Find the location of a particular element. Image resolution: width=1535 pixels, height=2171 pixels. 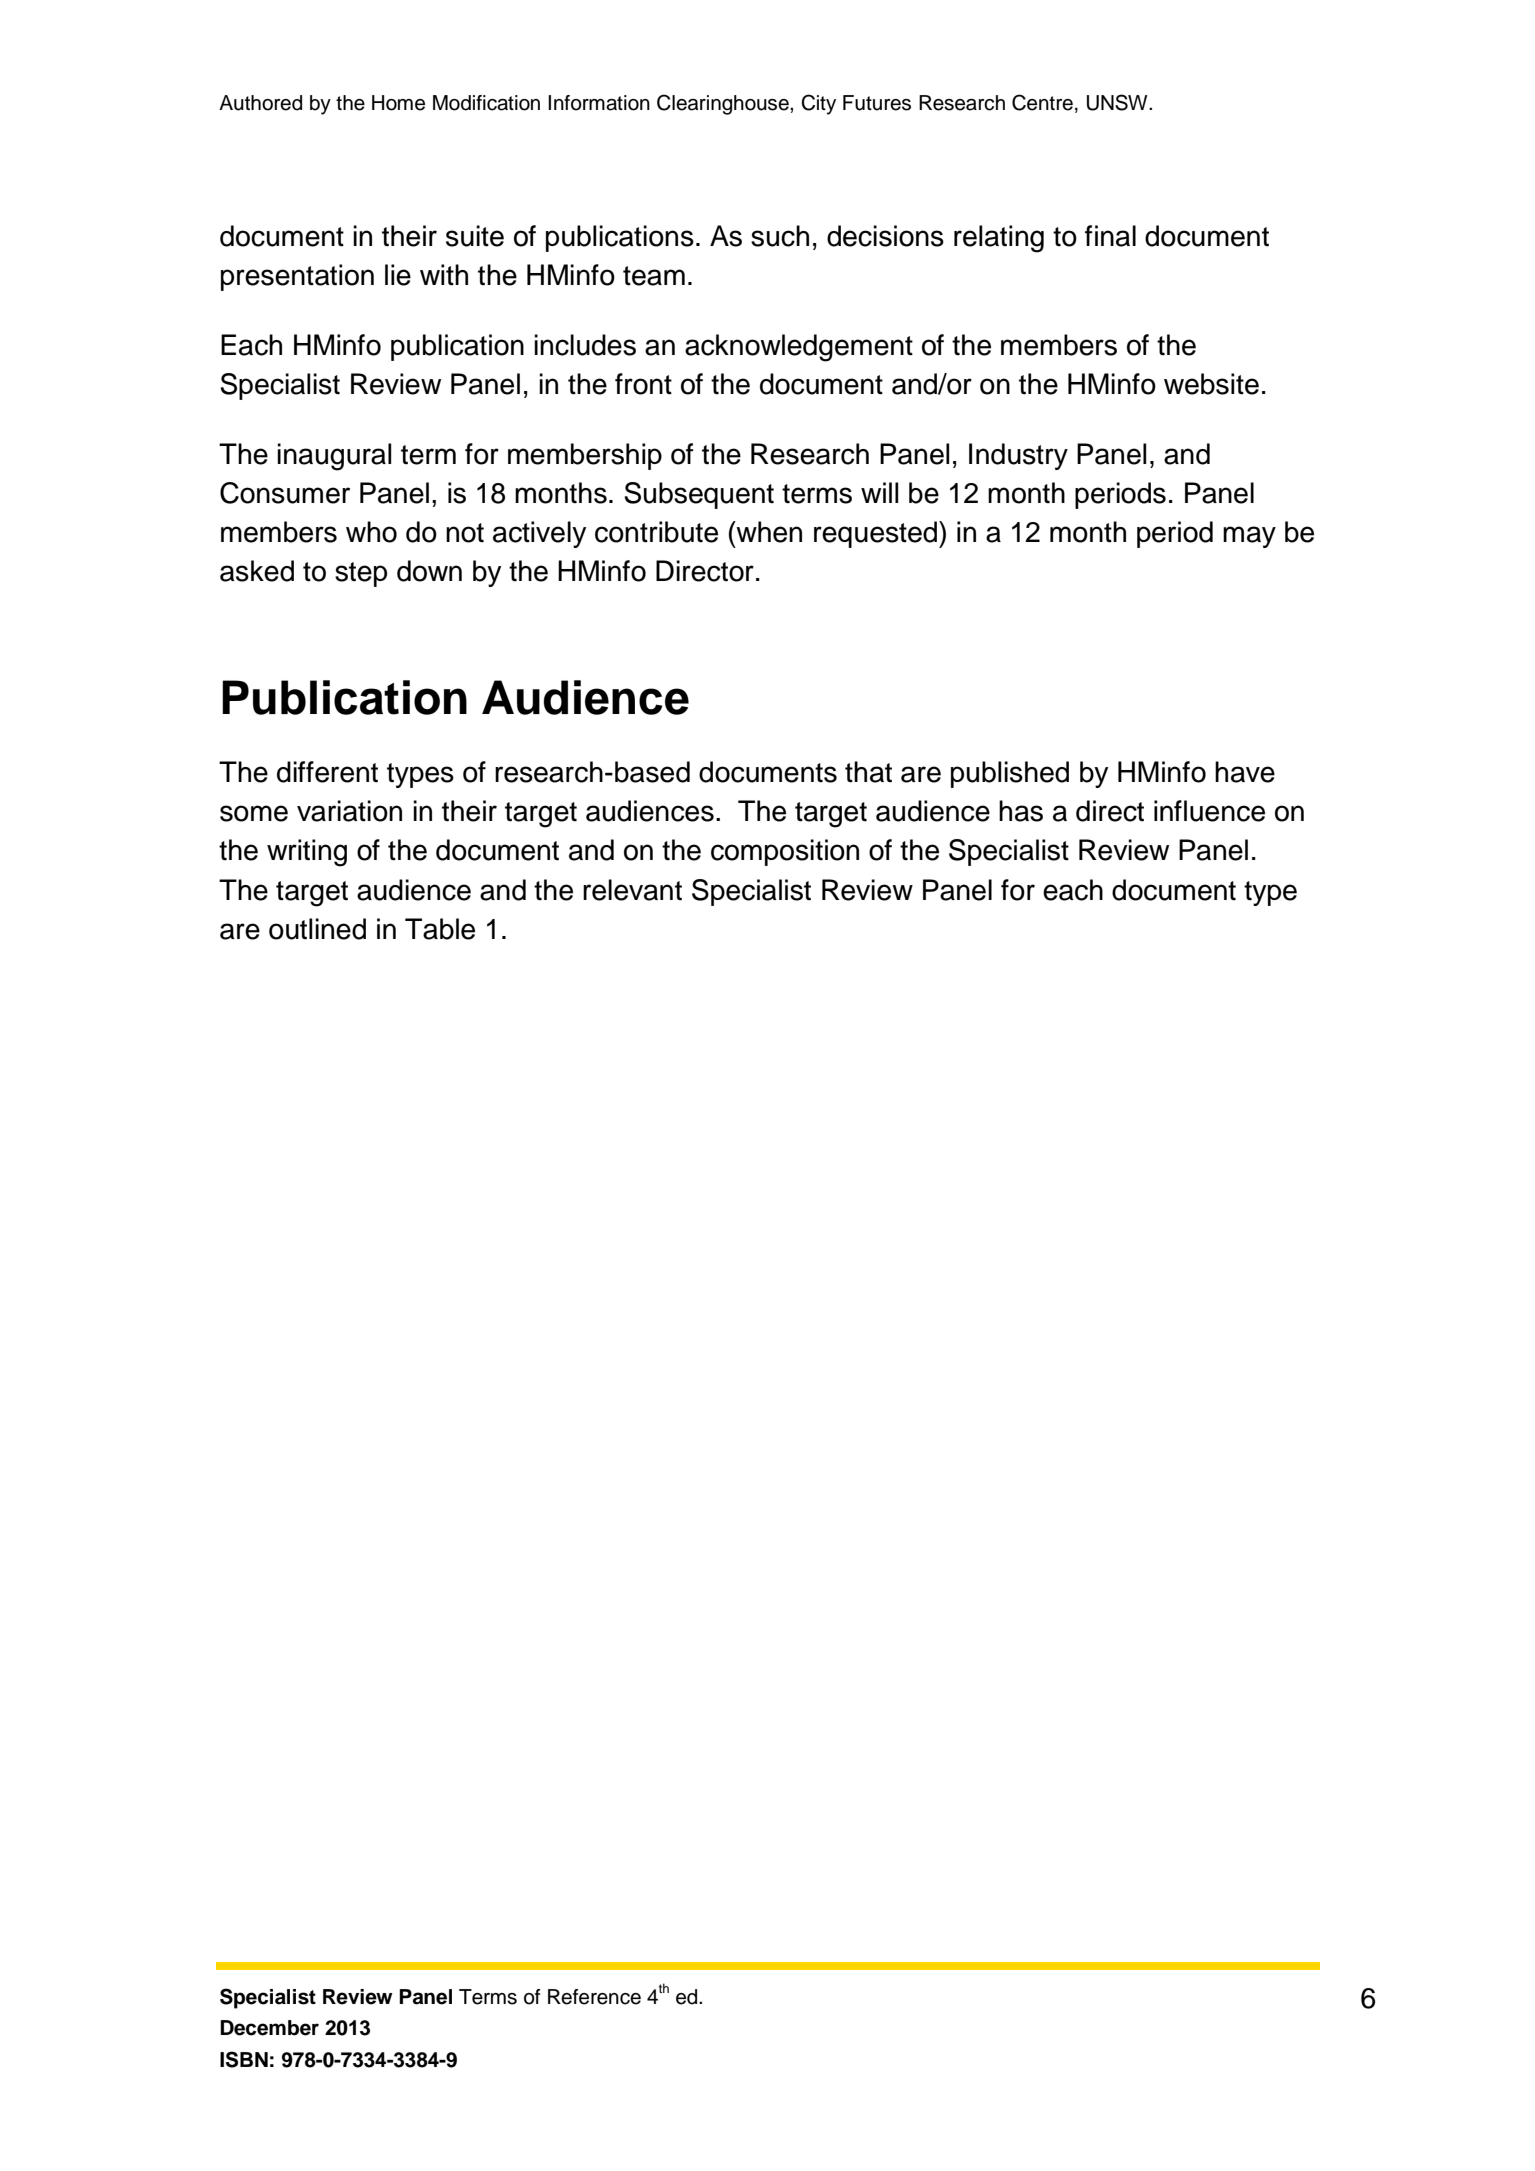

December is located at coordinates (269, 2028).
